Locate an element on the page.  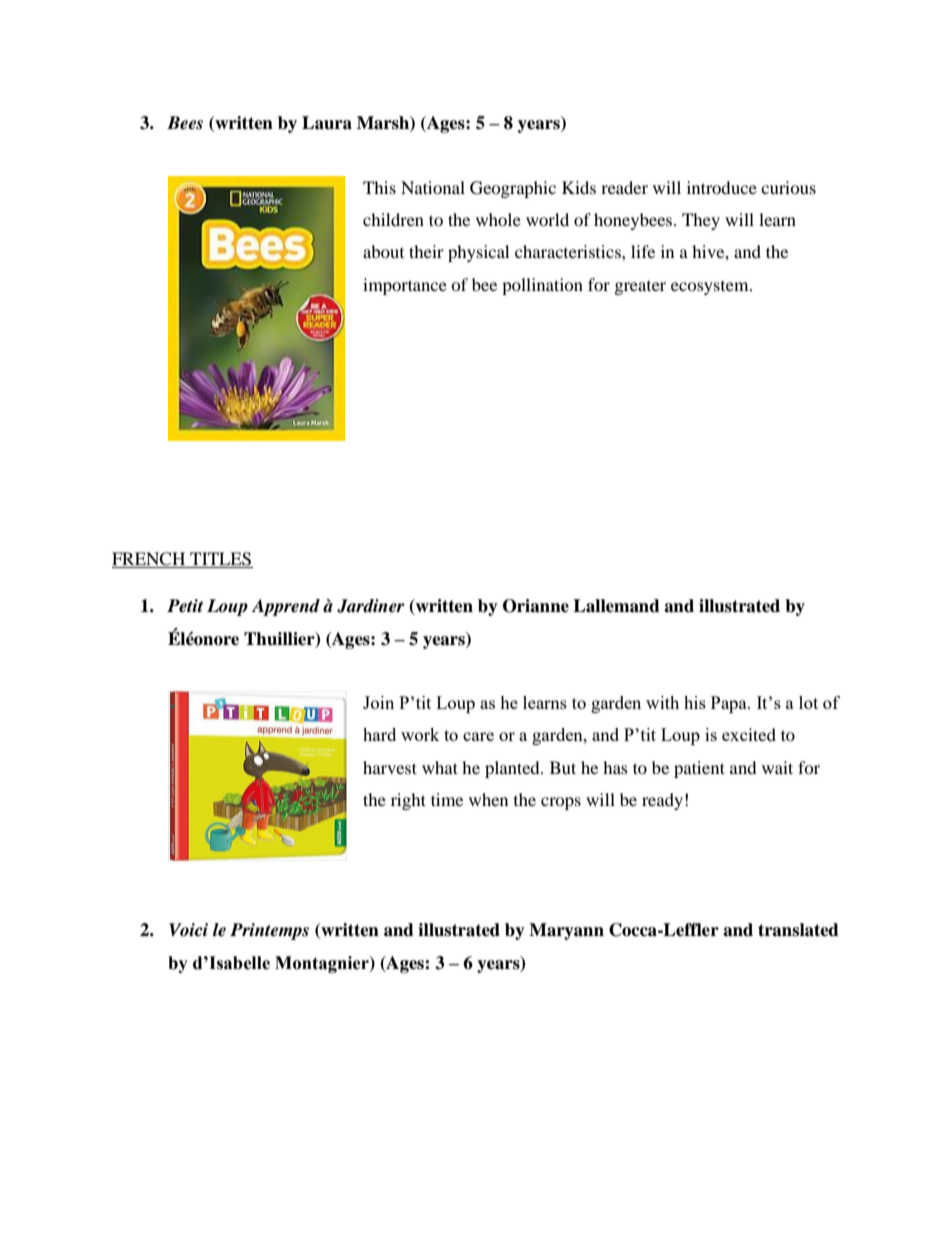
pollination is located at coordinates (542, 286).
